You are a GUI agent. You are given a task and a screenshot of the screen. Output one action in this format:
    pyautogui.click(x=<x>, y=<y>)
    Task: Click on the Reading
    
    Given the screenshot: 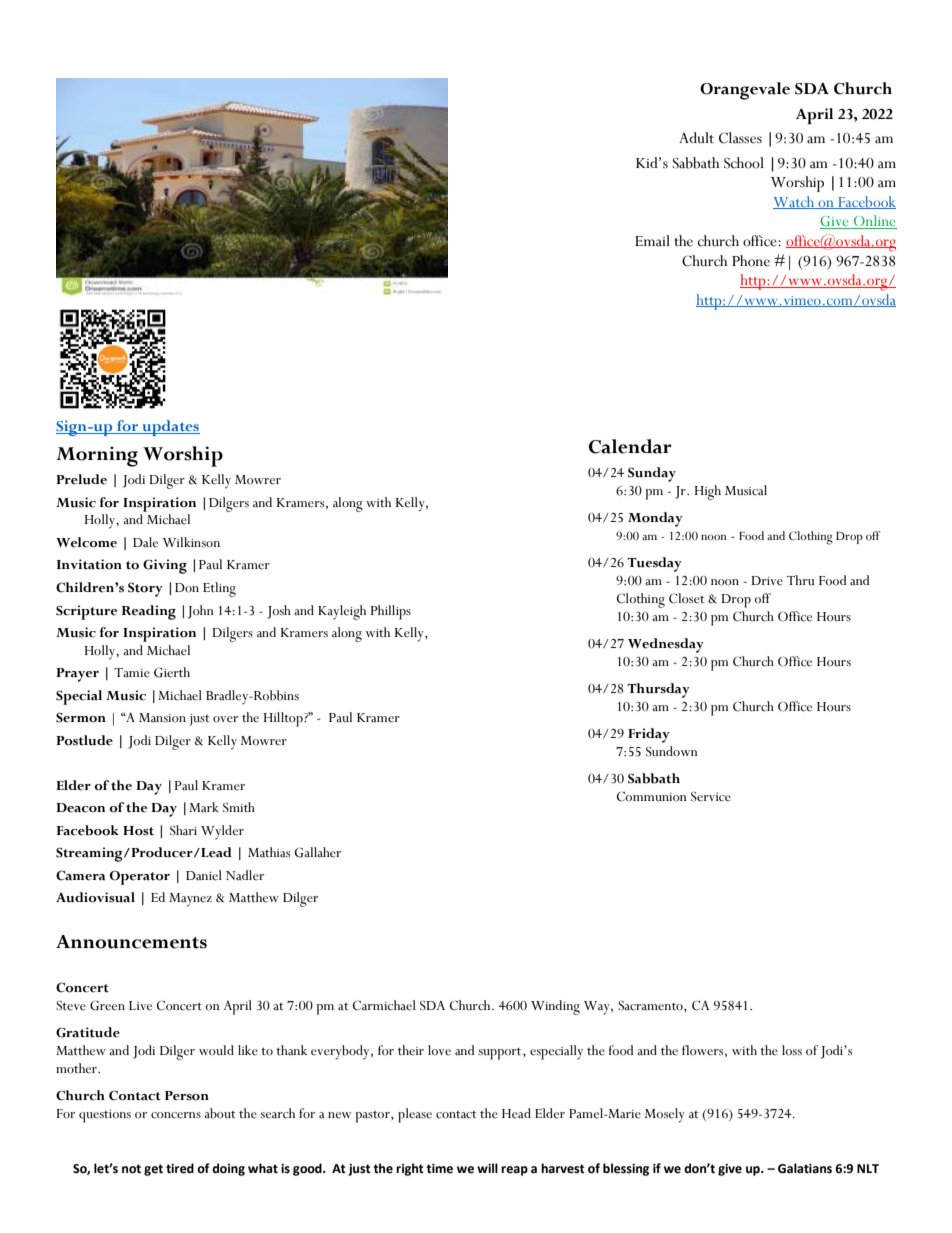 What is the action you would take?
    pyautogui.click(x=149, y=612)
